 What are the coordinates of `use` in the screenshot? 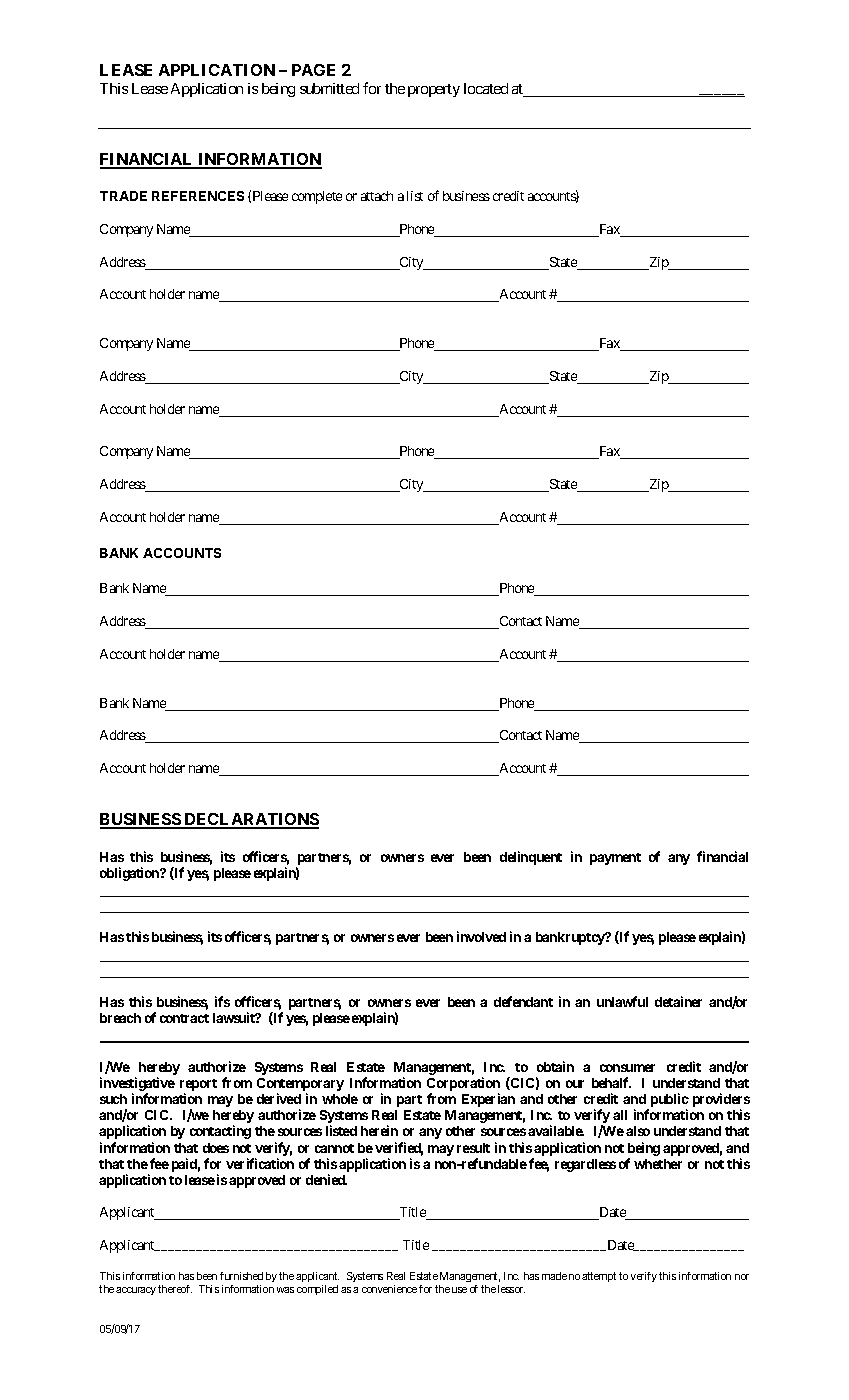 It's located at (459, 1290).
